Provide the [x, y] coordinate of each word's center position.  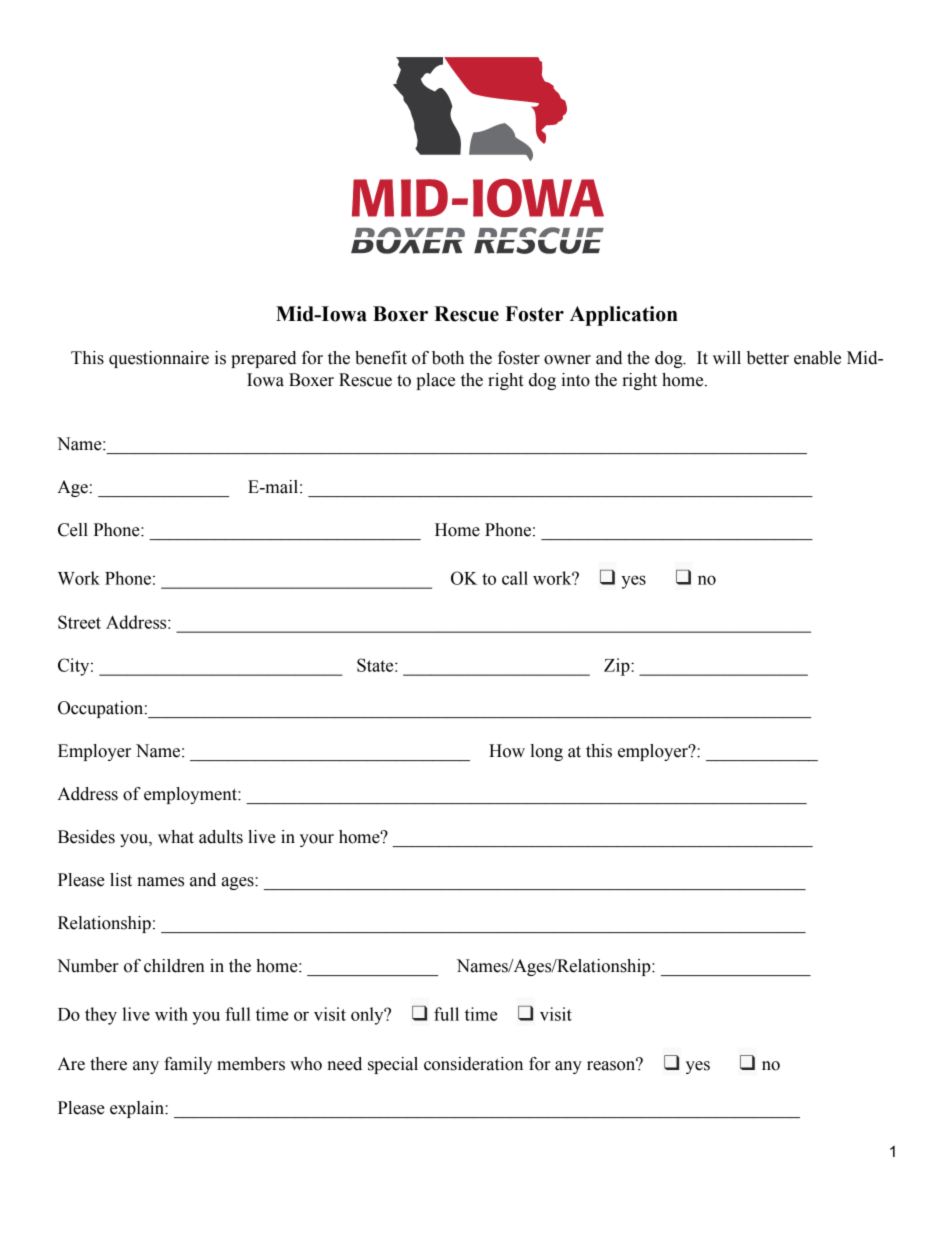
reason [612, 1065]
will [727, 357]
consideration [473, 1064]
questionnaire [159, 359]
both [448, 358]
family [188, 1065]
